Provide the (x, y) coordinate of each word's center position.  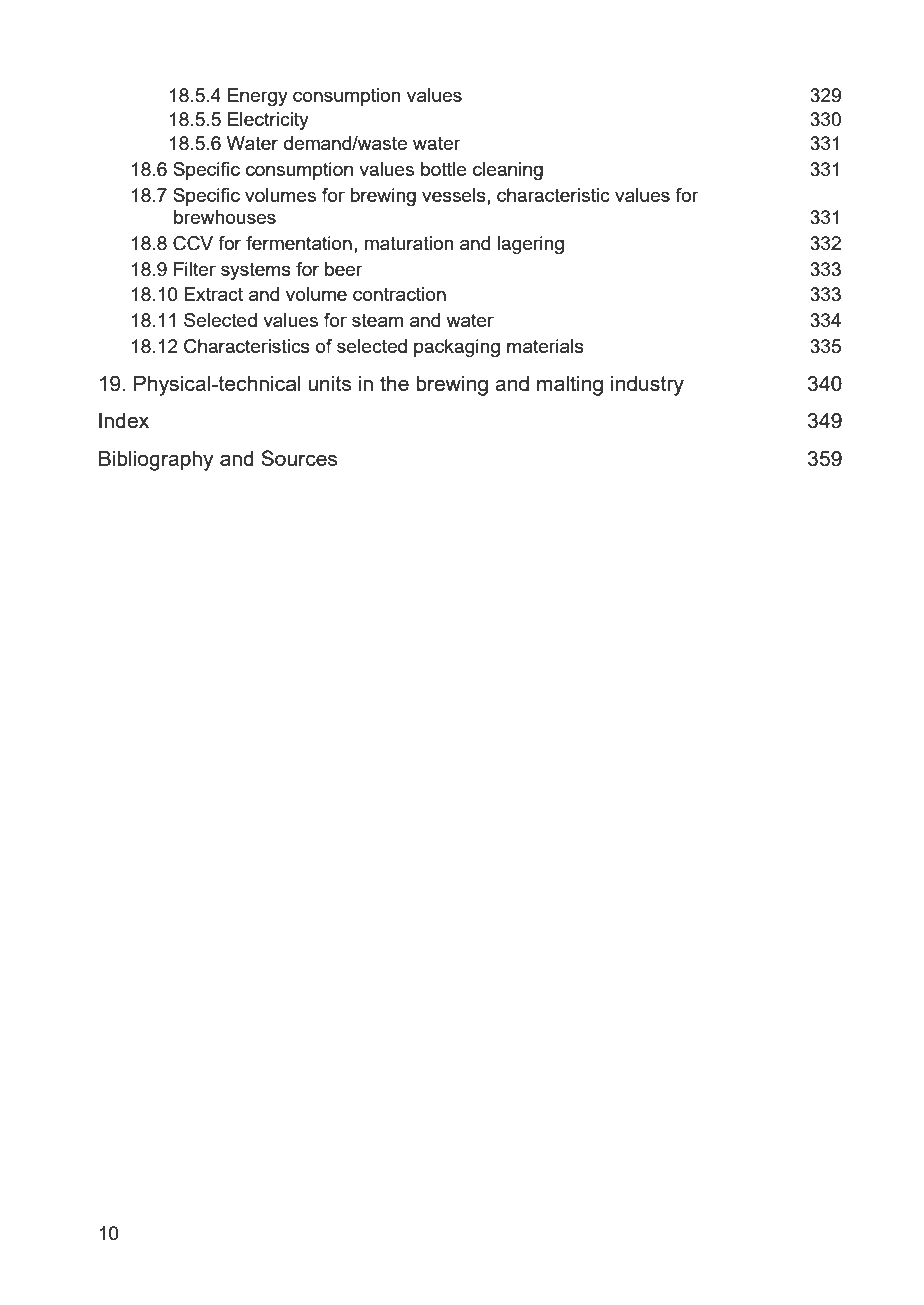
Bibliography (156, 461)
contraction (399, 294)
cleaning (508, 171)
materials (545, 346)
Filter (195, 269)
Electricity (268, 121)
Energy (258, 97)
